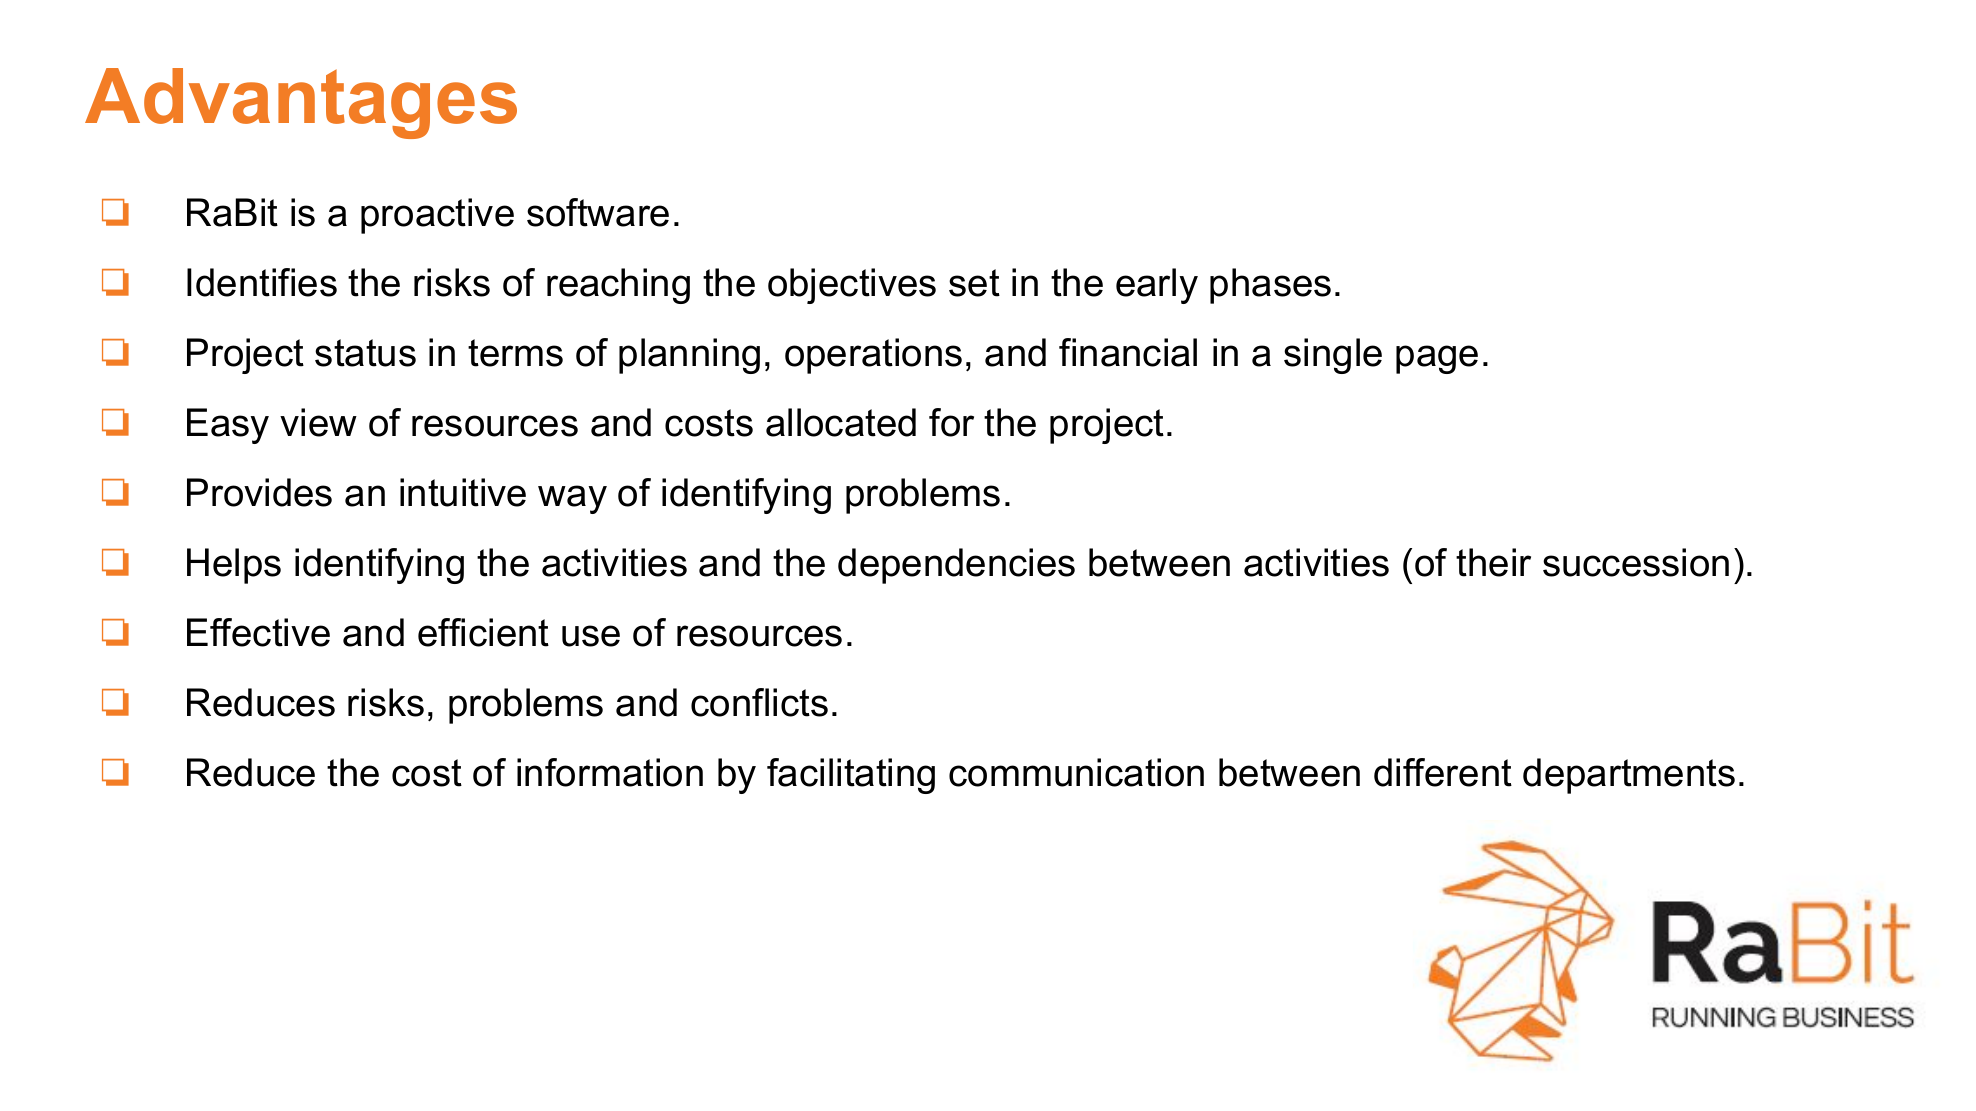 This page has height=1111, width=1976. What do you see at coordinates (1270, 286) in the page?
I see `phases` at bounding box center [1270, 286].
